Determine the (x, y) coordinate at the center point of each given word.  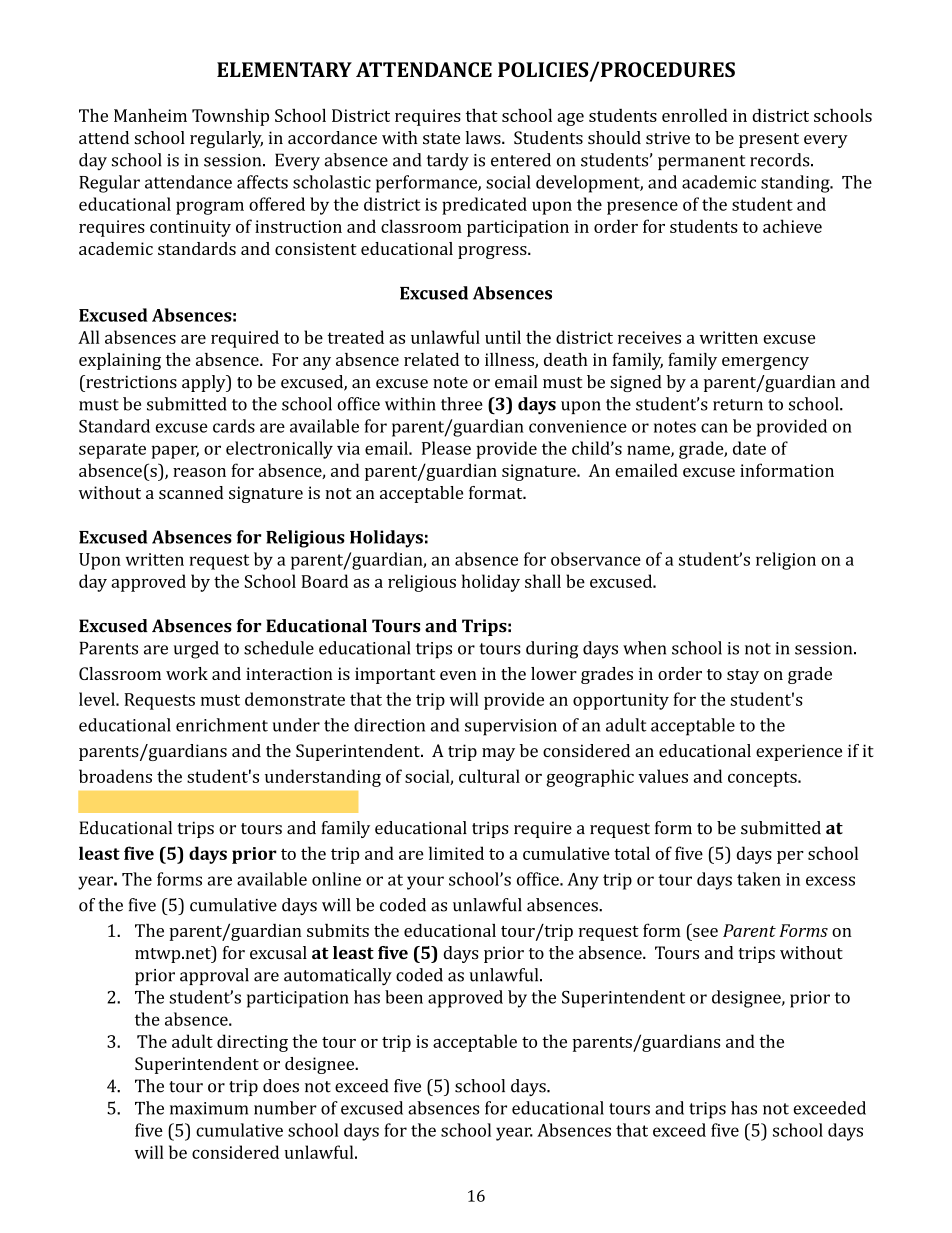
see (705, 932)
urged (196, 650)
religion (786, 561)
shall (543, 581)
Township (230, 117)
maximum (209, 1108)
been (404, 997)
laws (484, 137)
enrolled (695, 115)
